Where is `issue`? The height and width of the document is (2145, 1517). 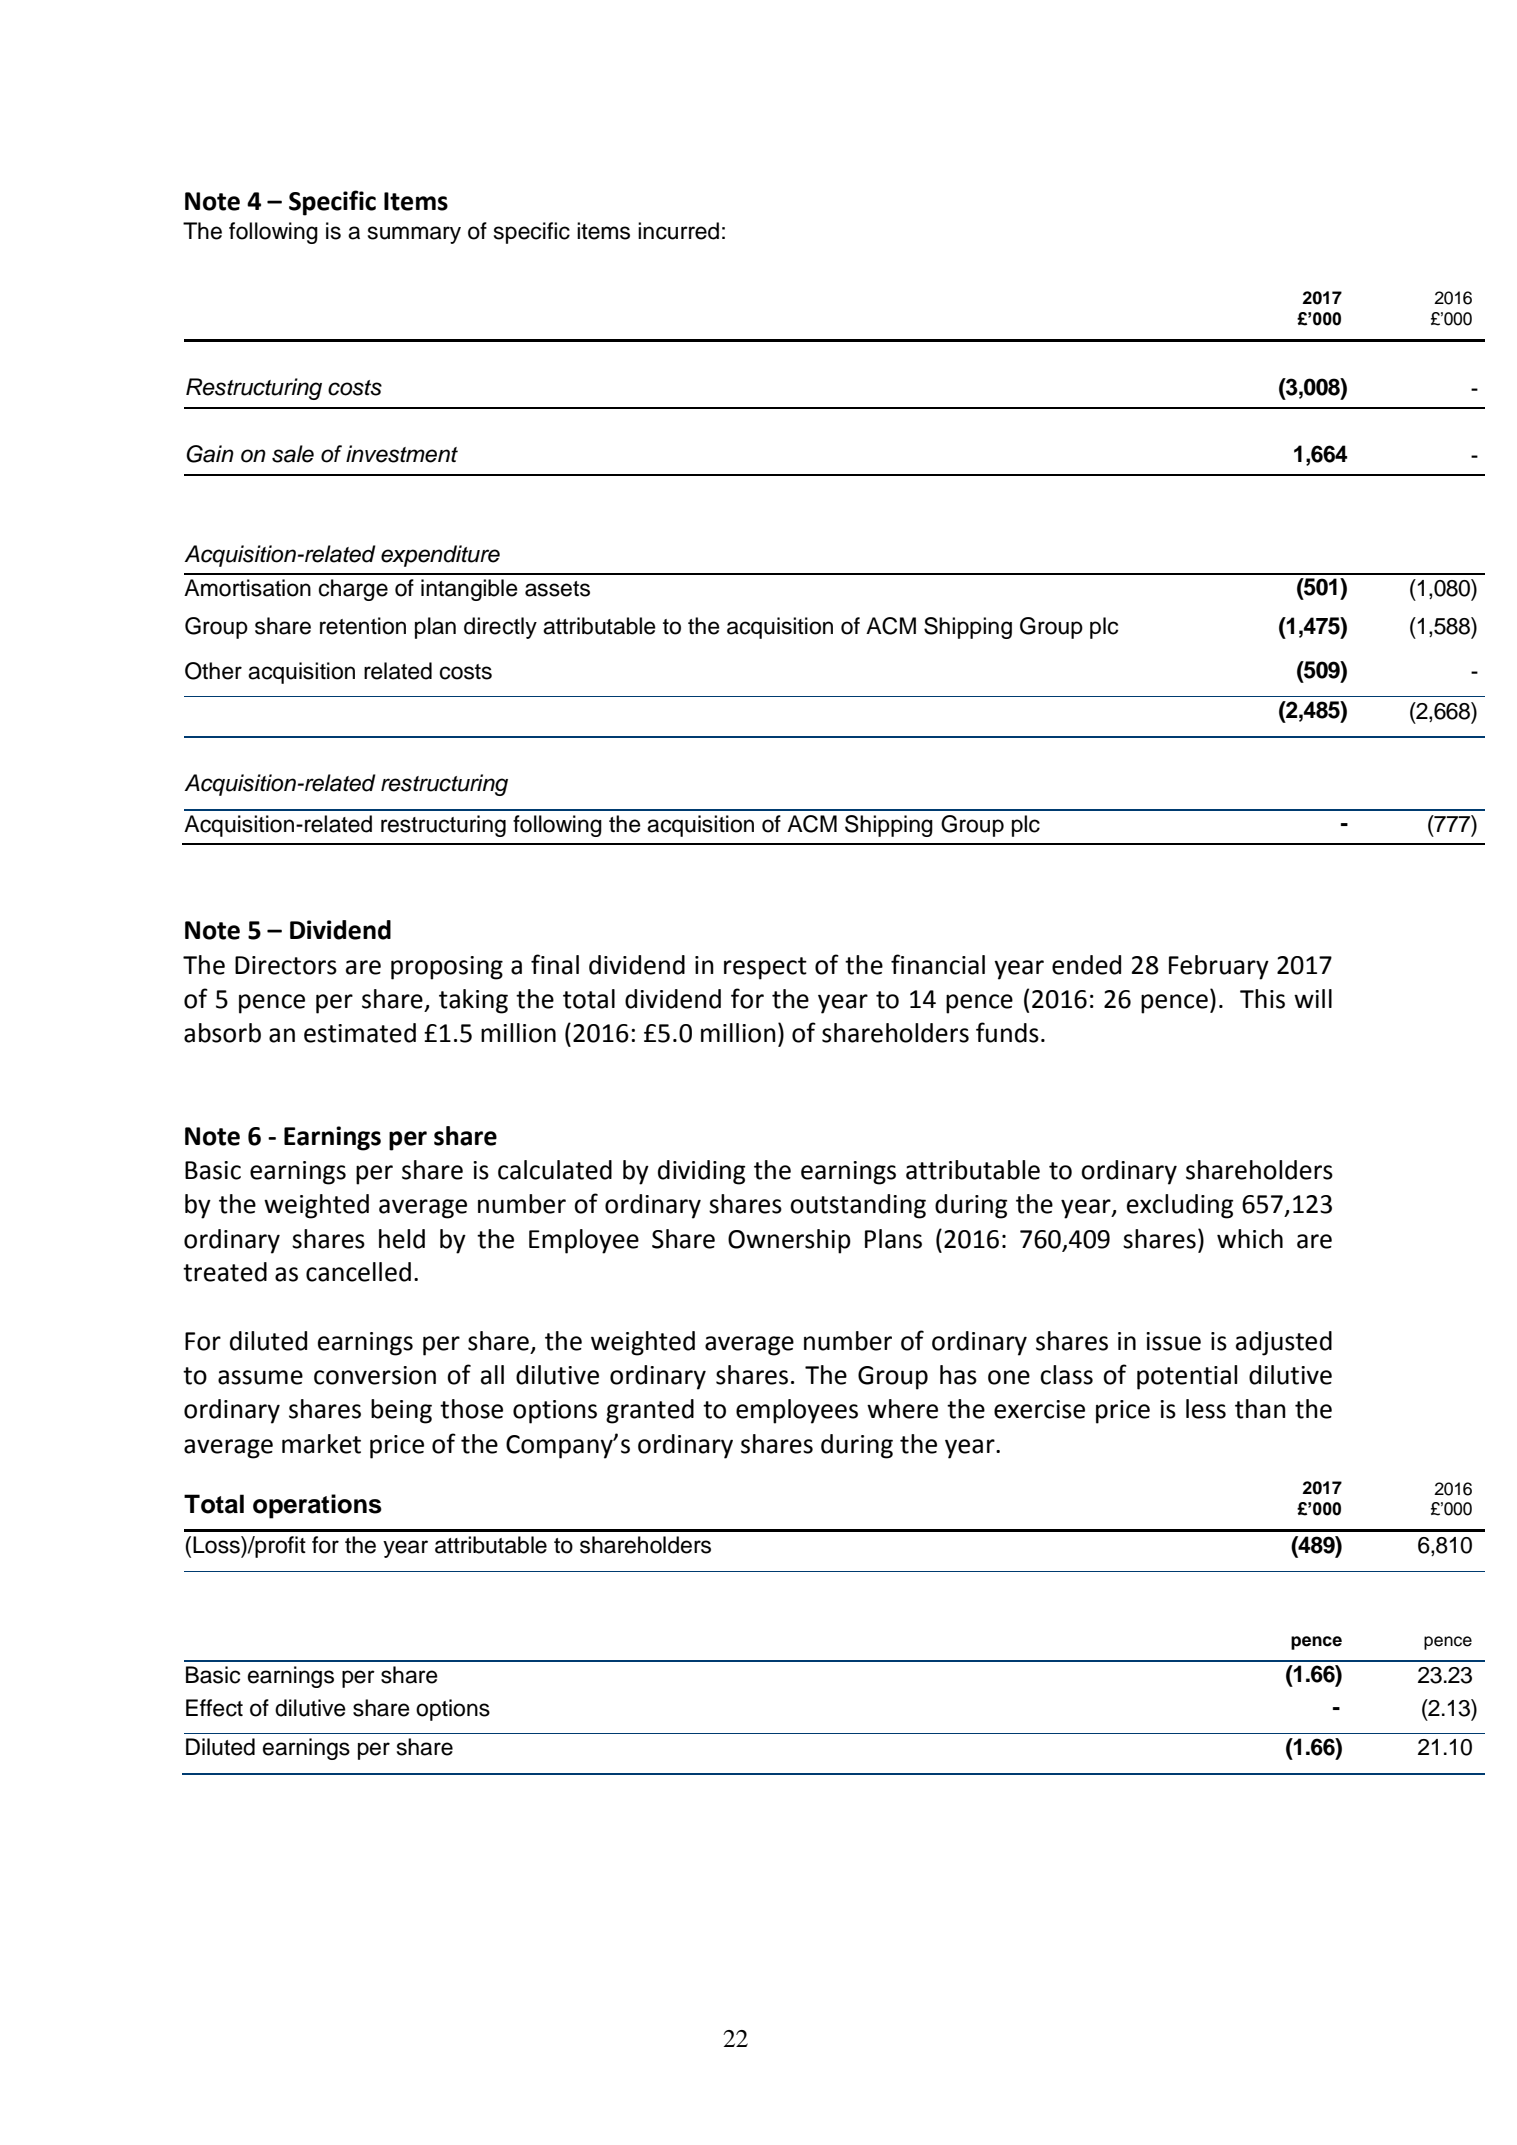 issue is located at coordinates (1173, 1341).
